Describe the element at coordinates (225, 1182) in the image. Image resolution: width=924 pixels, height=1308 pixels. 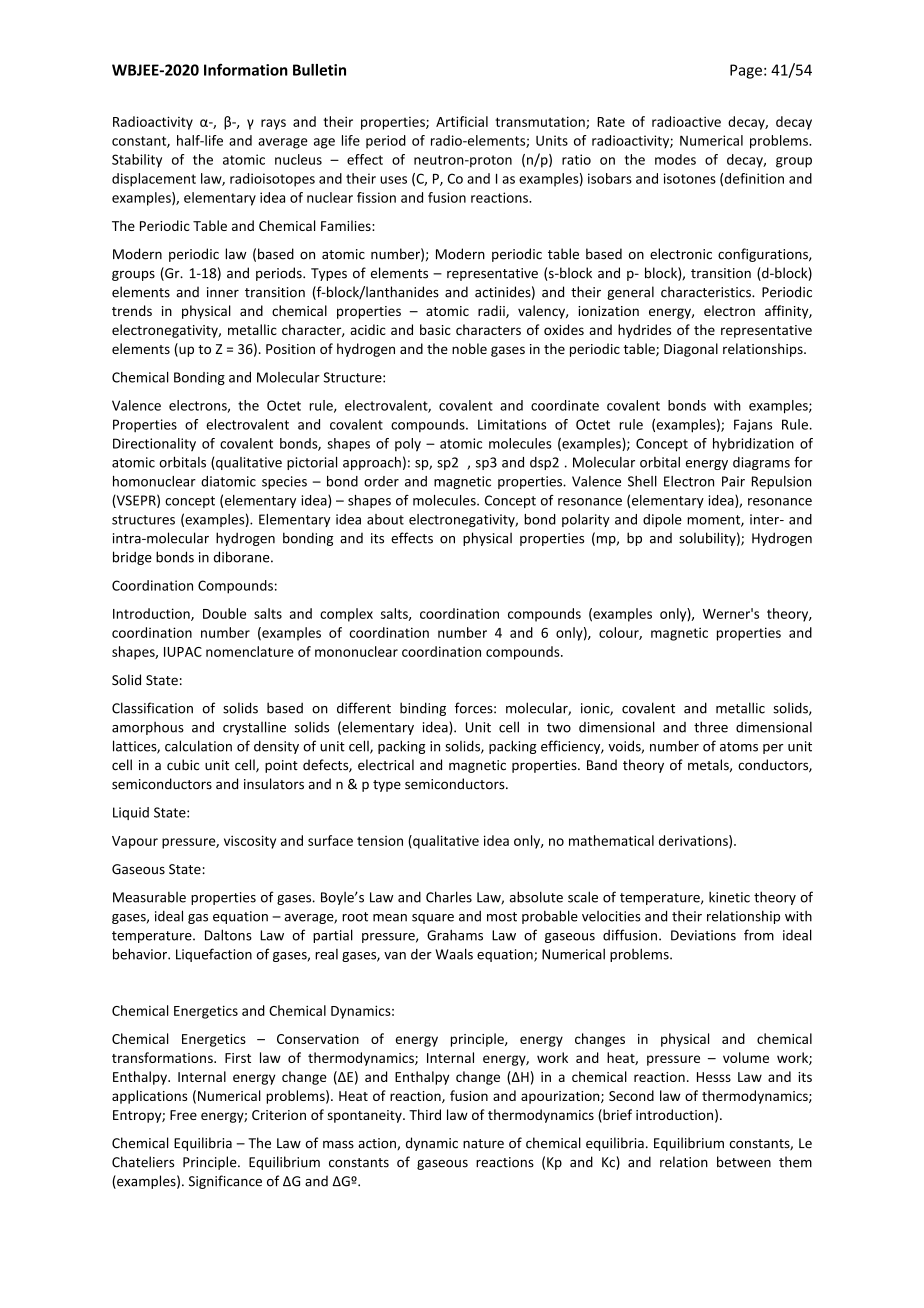
I see `Significance` at that location.
